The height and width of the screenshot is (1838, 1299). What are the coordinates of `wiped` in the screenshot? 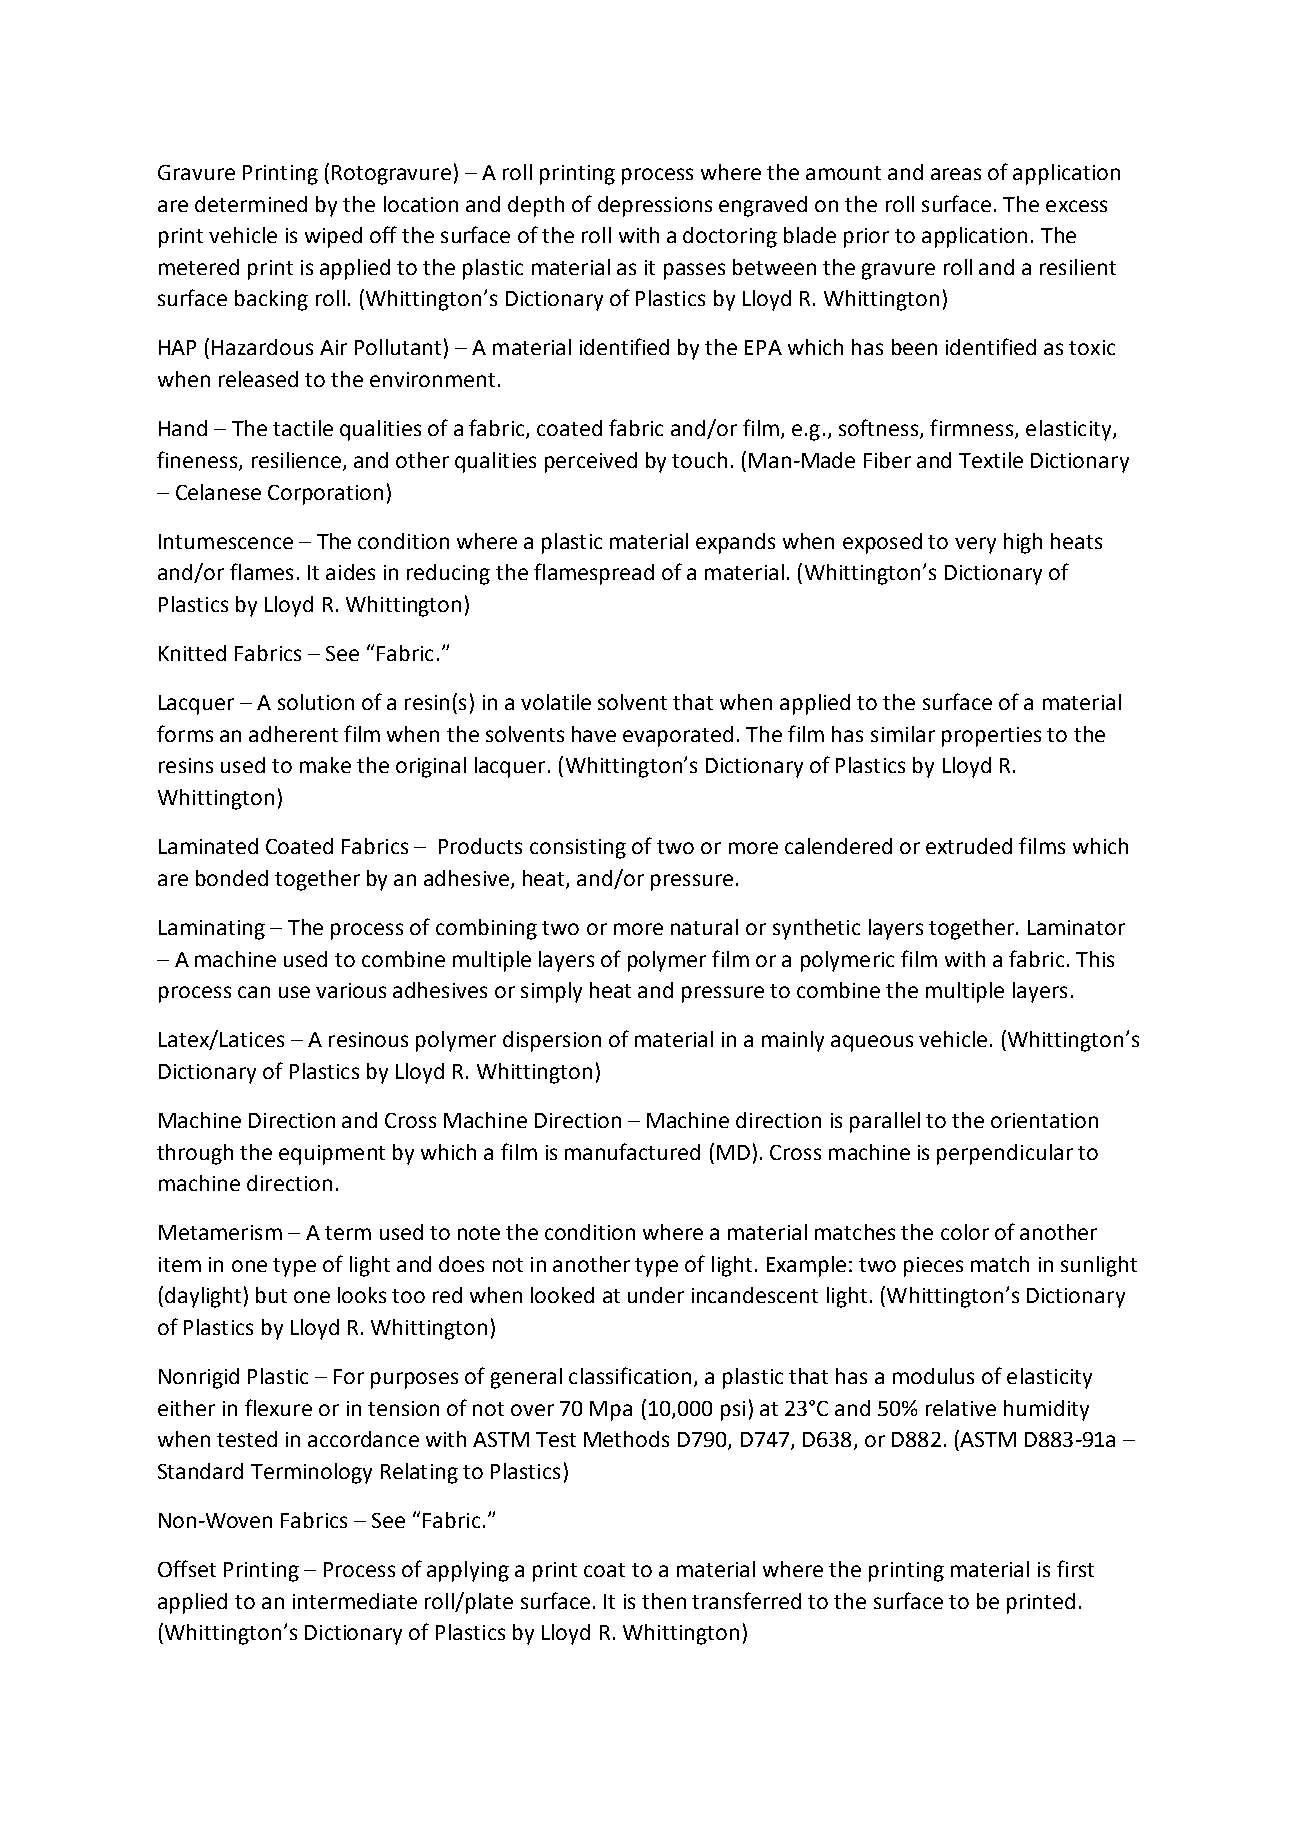 It's located at (333, 237).
